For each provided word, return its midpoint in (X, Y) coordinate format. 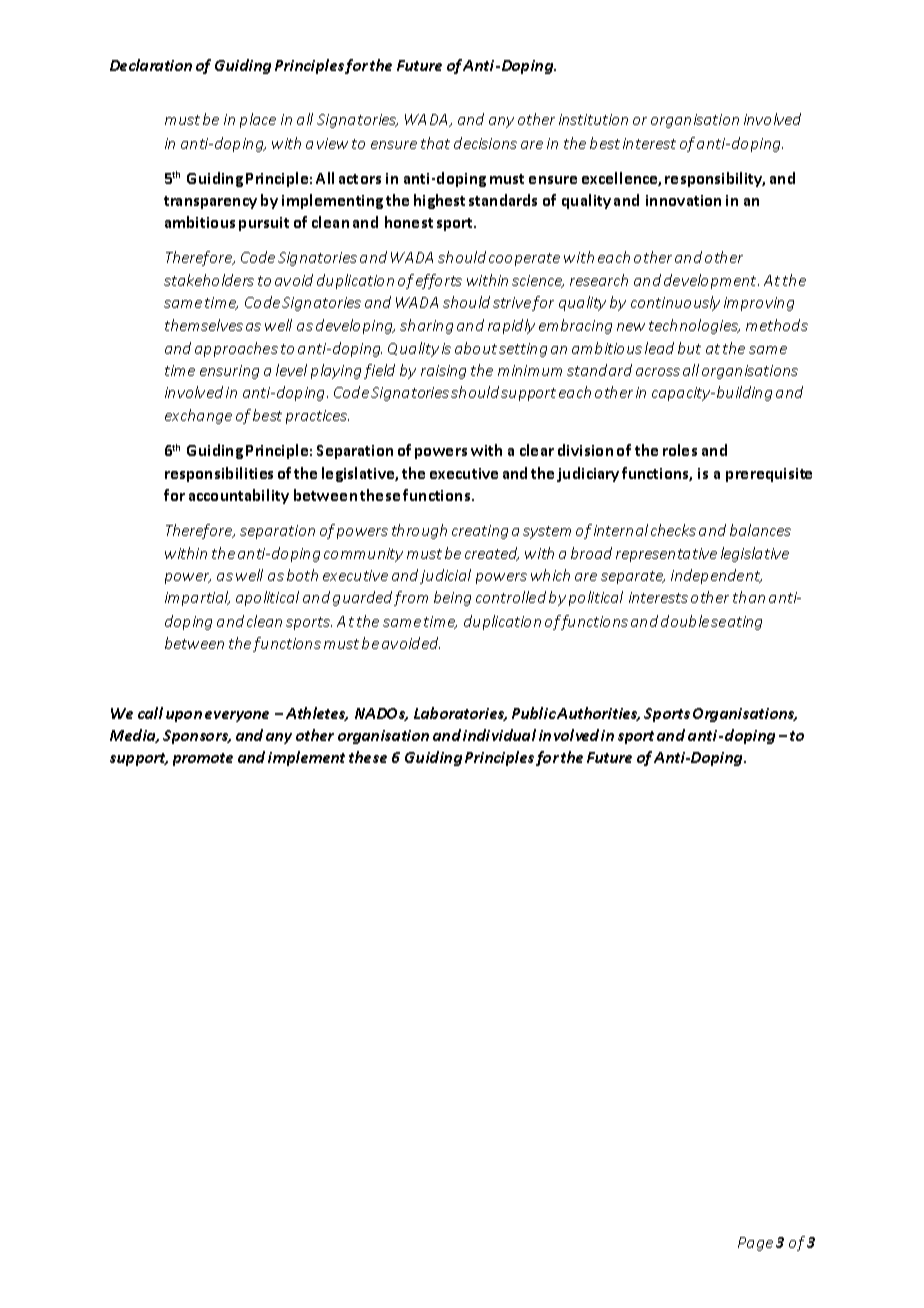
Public (534, 713)
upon (184, 716)
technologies (694, 326)
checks (673, 530)
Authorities (598, 714)
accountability (239, 496)
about (476, 348)
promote (203, 759)
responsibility (715, 179)
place (258, 120)
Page (755, 1244)
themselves (204, 325)
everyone (237, 716)
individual (499, 735)
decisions (485, 143)
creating (480, 532)
